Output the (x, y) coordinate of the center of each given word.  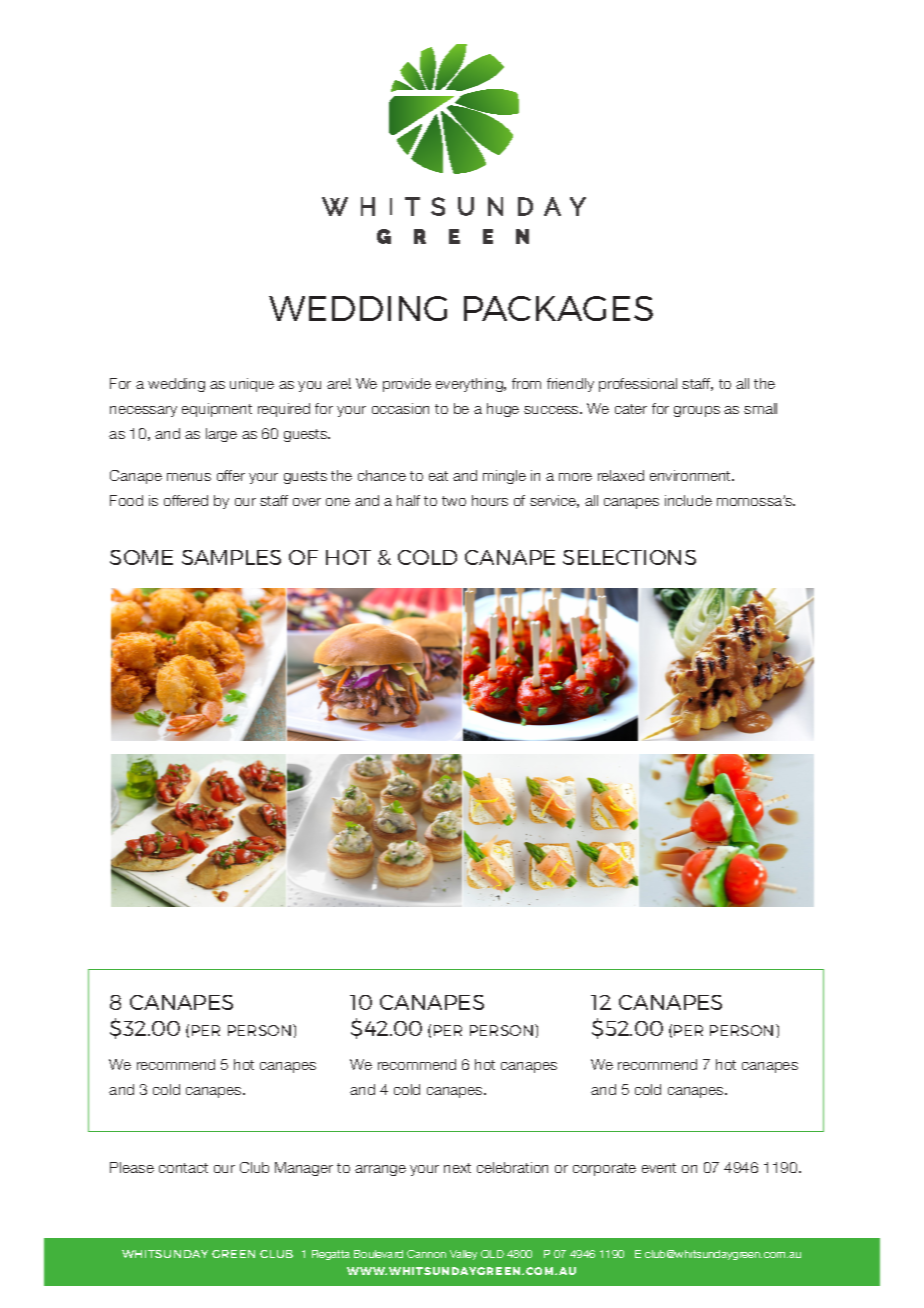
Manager (304, 1169)
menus (189, 477)
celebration (512, 1167)
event (659, 1168)
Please (132, 1167)
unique (252, 385)
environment (691, 475)
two (454, 501)
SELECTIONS (629, 557)
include (688, 500)
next (457, 1168)
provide (407, 385)
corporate (604, 1169)
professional (638, 385)
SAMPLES (231, 557)
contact (183, 1168)
